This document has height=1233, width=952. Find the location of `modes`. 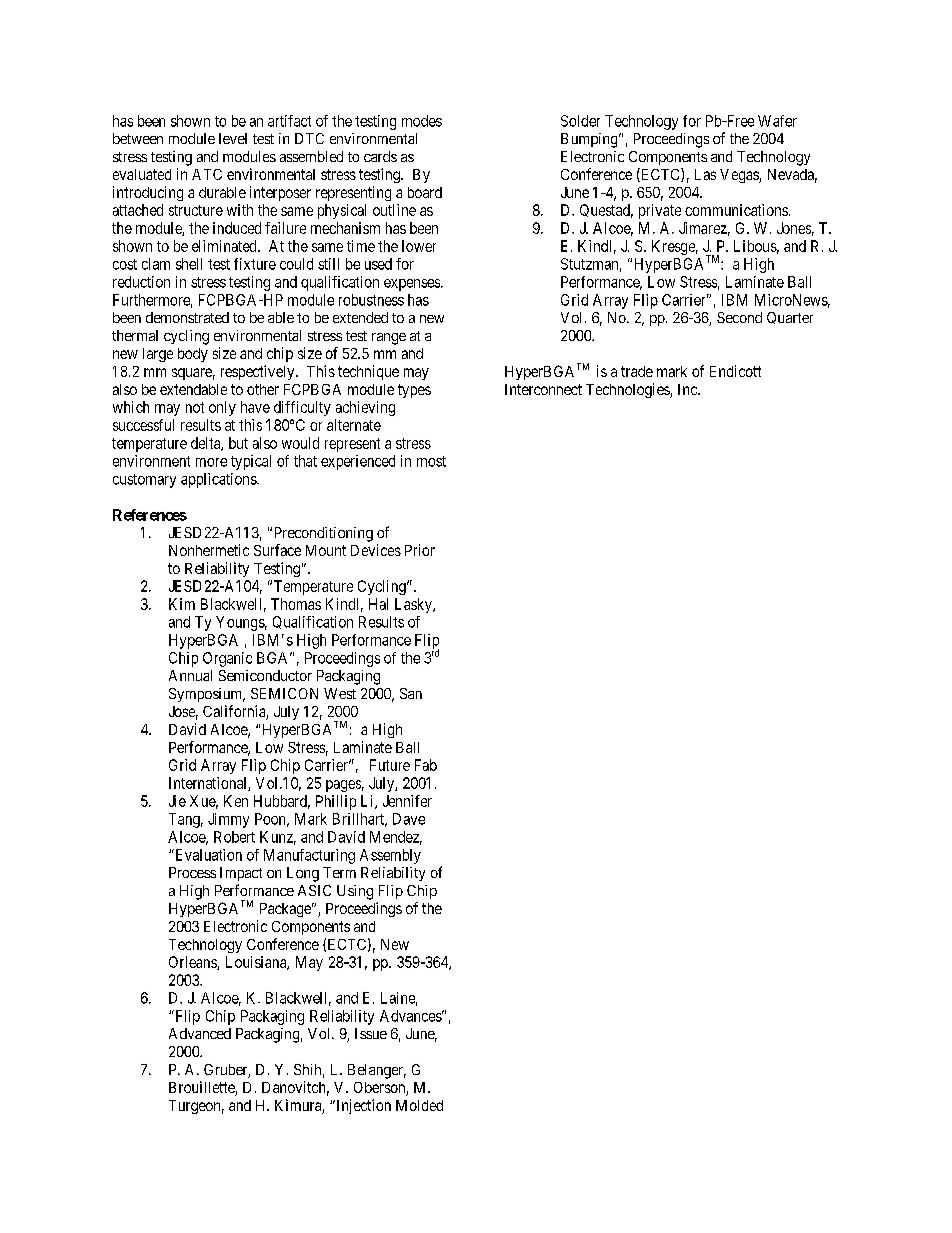

modes is located at coordinates (422, 121).
